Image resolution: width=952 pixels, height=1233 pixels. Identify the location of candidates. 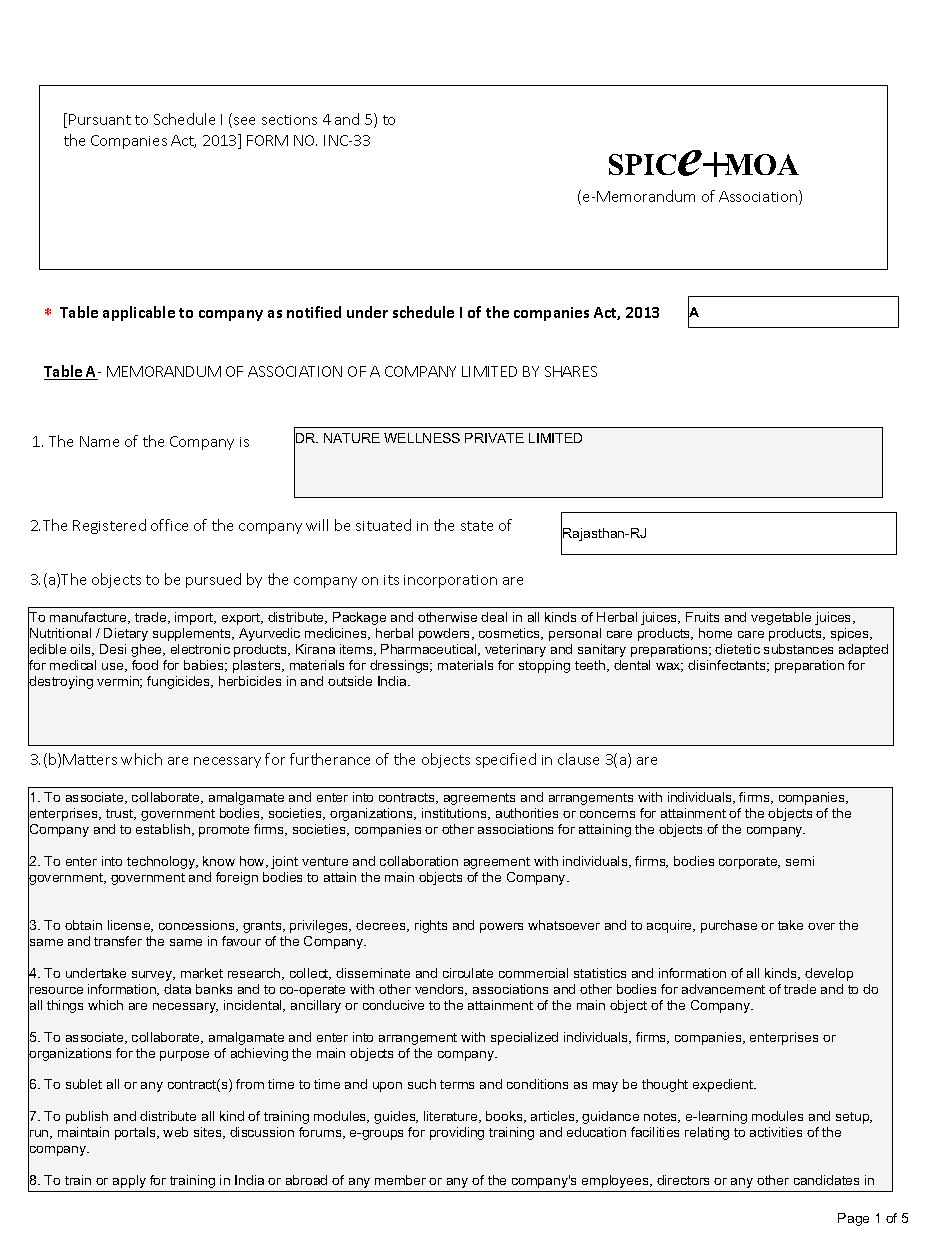
(826, 1180).
